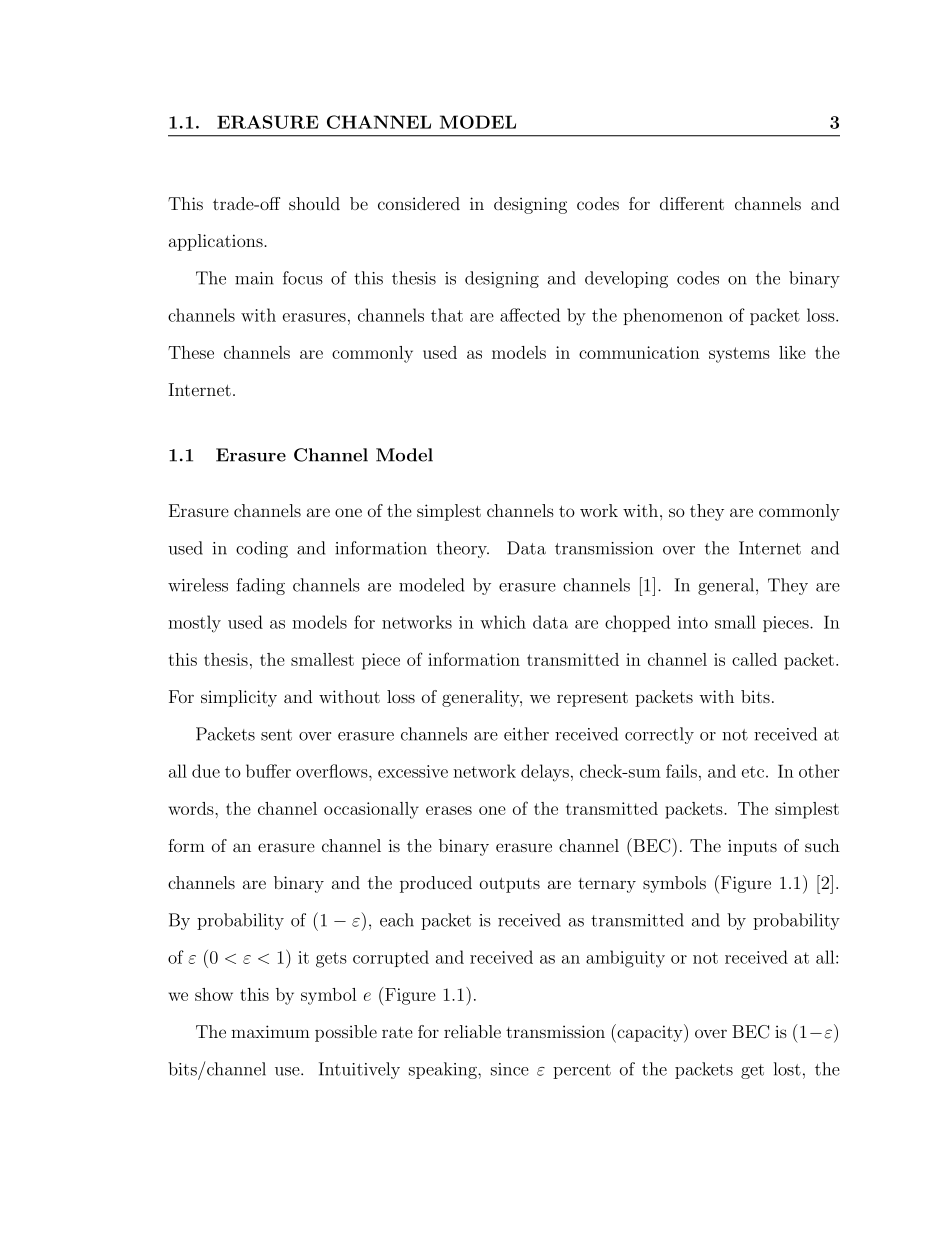  What do you see at coordinates (262, 549) in the page?
I see `coding` at bounding box center [262, 549].
